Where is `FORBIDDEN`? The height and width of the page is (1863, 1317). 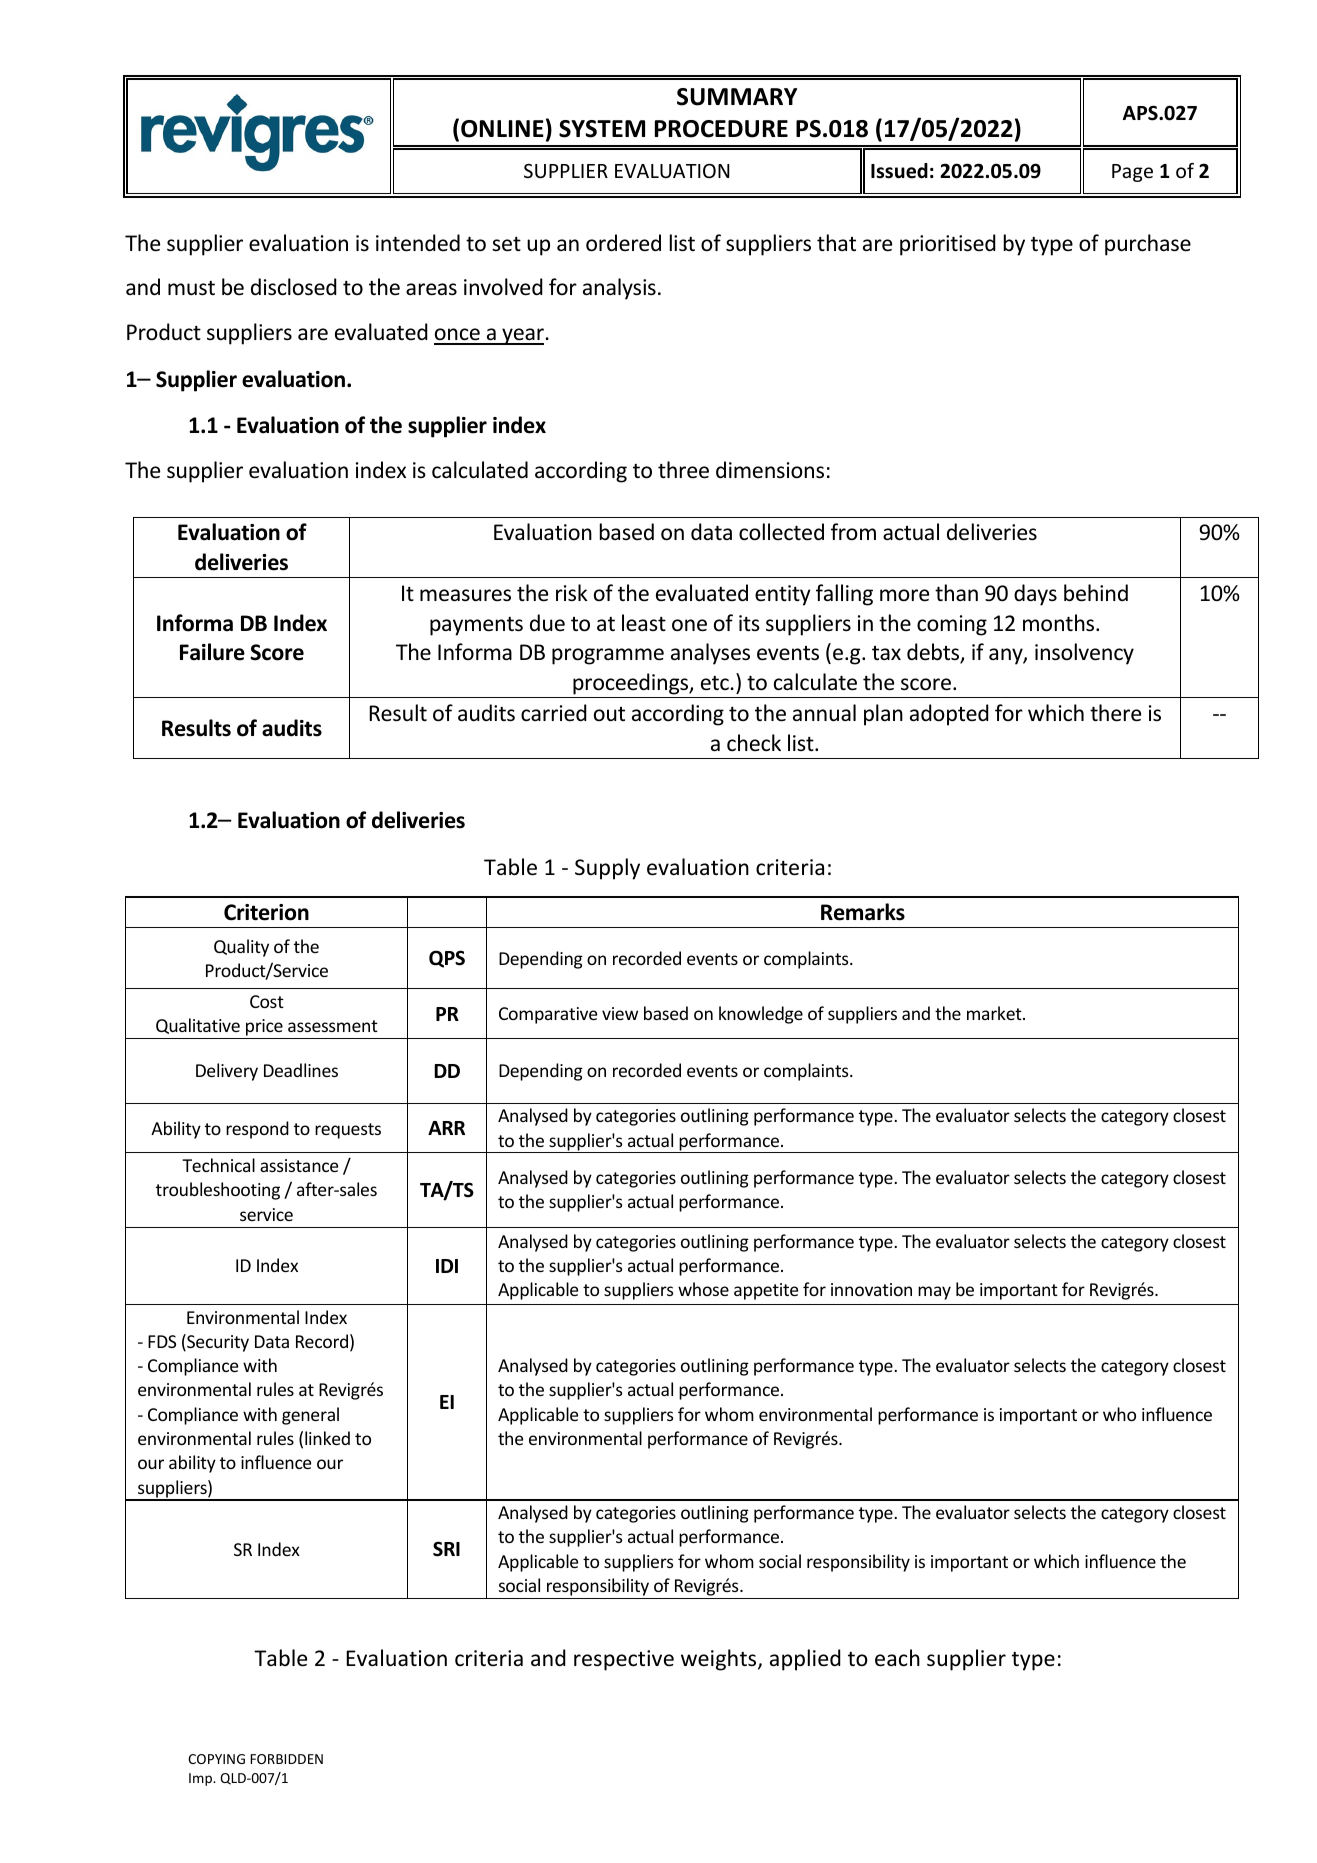 FORBIDDEN is located at coordinates (286, 1759).
